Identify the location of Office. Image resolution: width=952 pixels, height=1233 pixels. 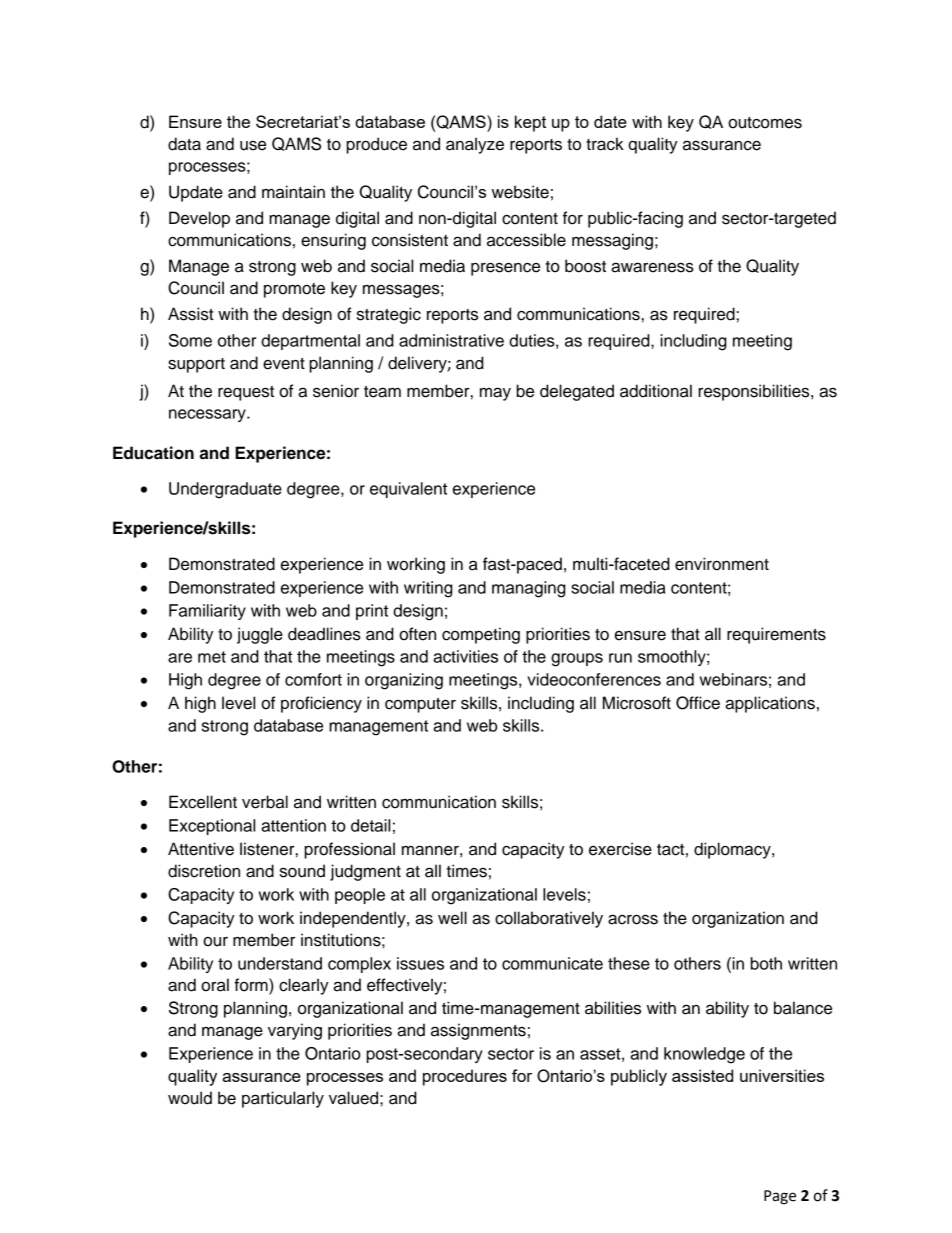
(698, 703).
